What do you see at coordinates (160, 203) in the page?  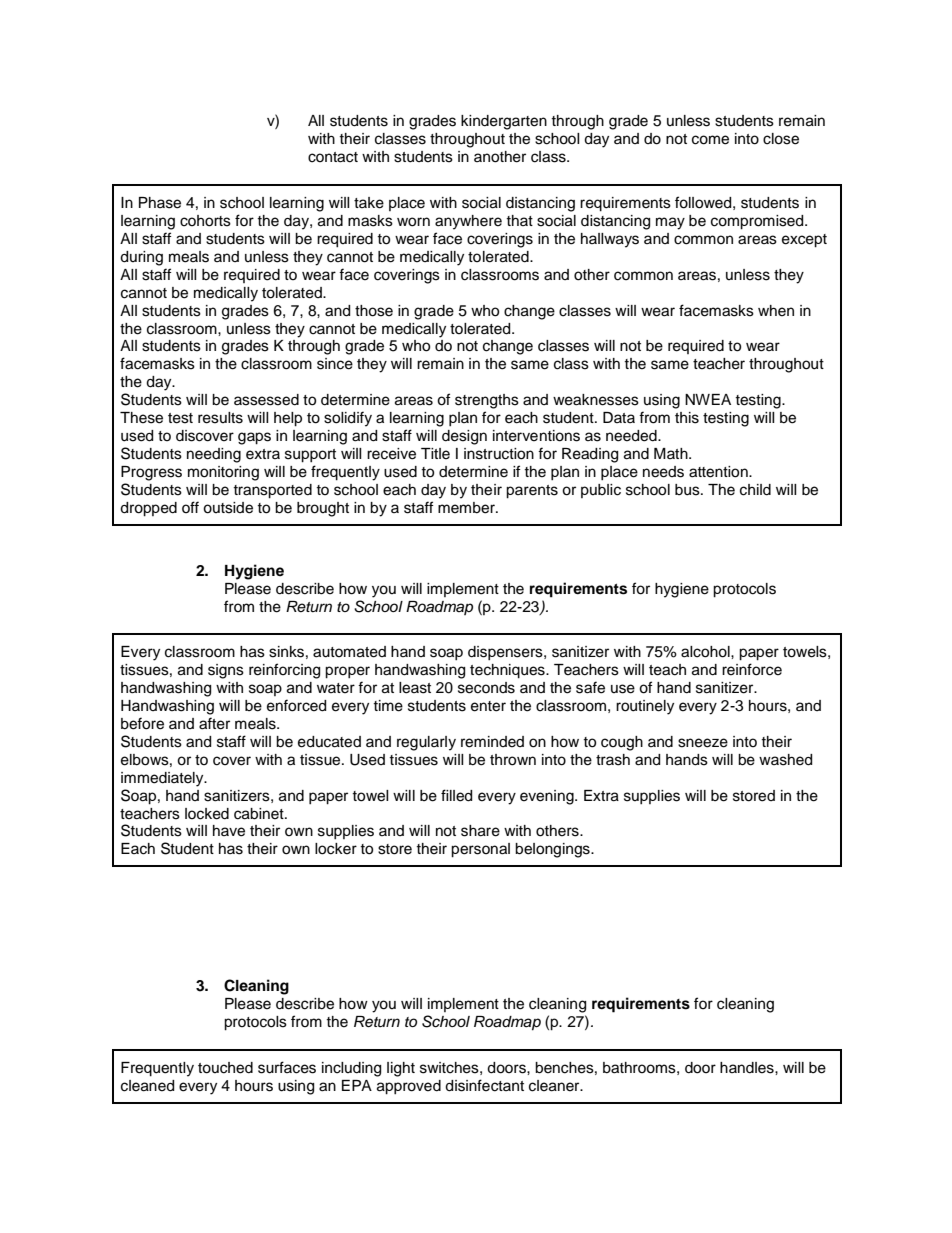 I see `Phase` at bounding box center [160, 203].
